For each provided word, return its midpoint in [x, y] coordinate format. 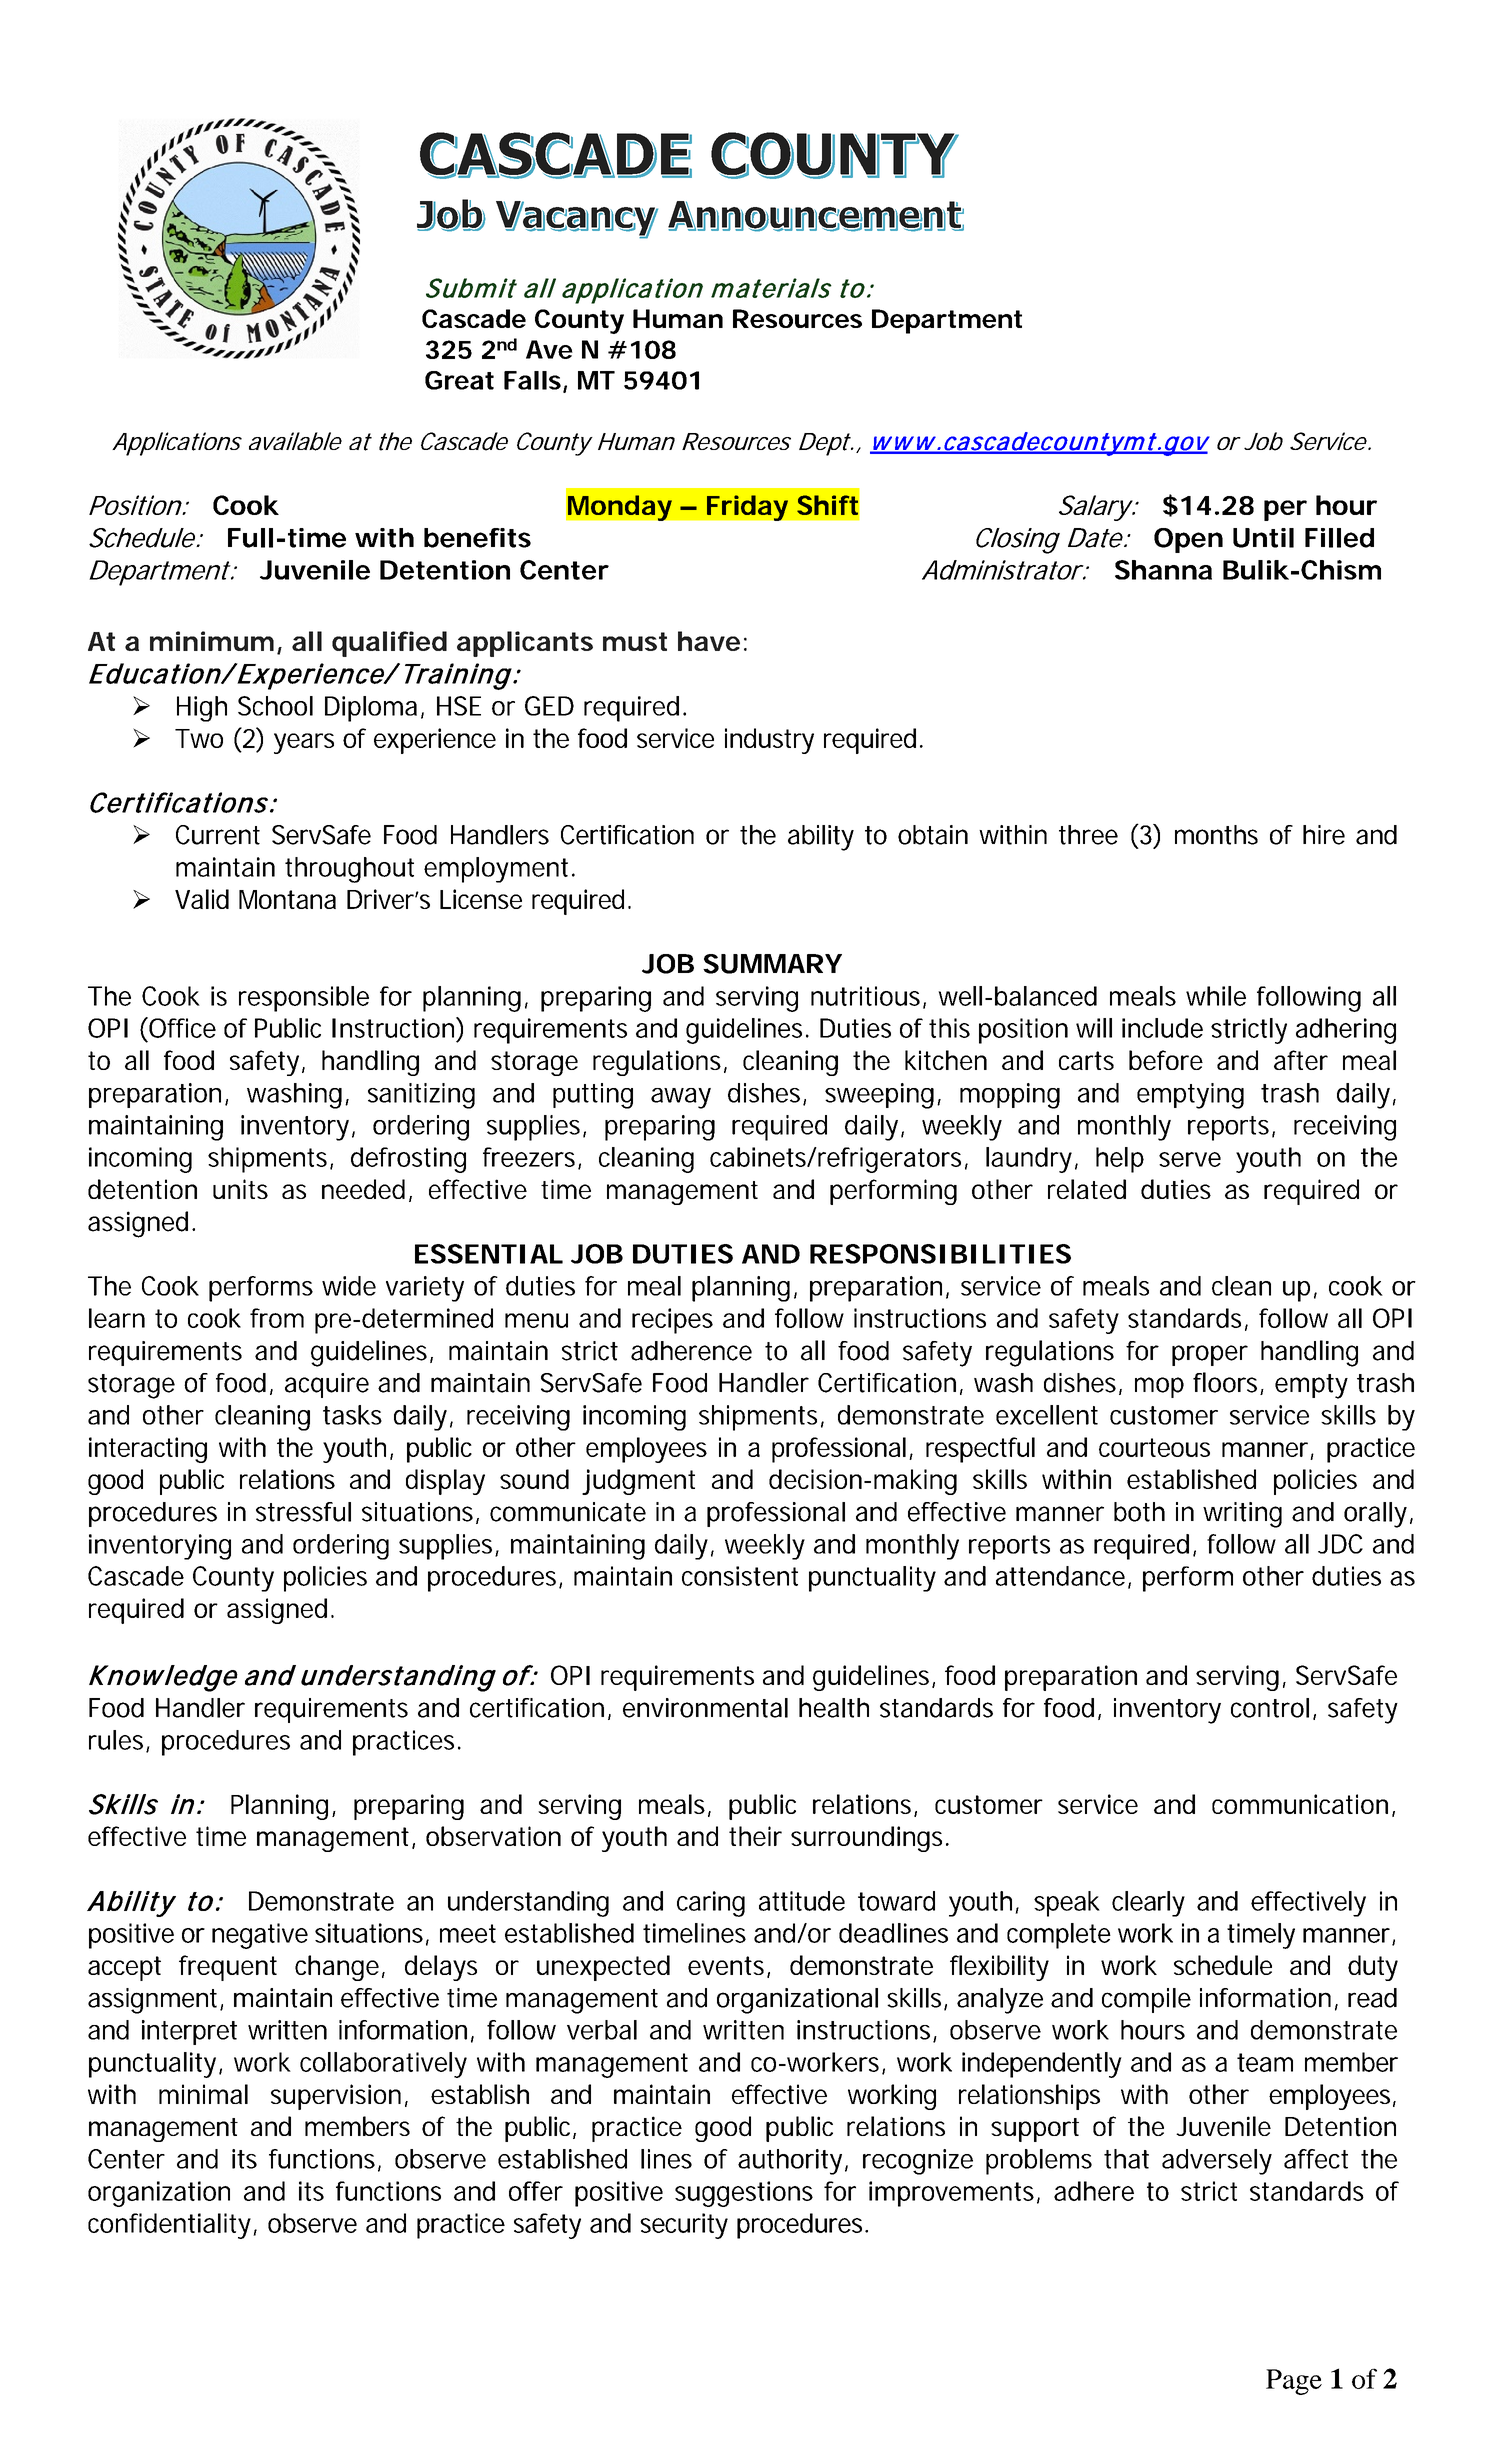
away [681, 1098]
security [684, 2226]
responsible [304, 999]
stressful [303, 1512]
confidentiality [171, 2226]
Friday [747, 508]
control [1270, 1708]
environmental [705, 1708]
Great [459, 380]
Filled [1339, 538]
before [1166, 1060]
